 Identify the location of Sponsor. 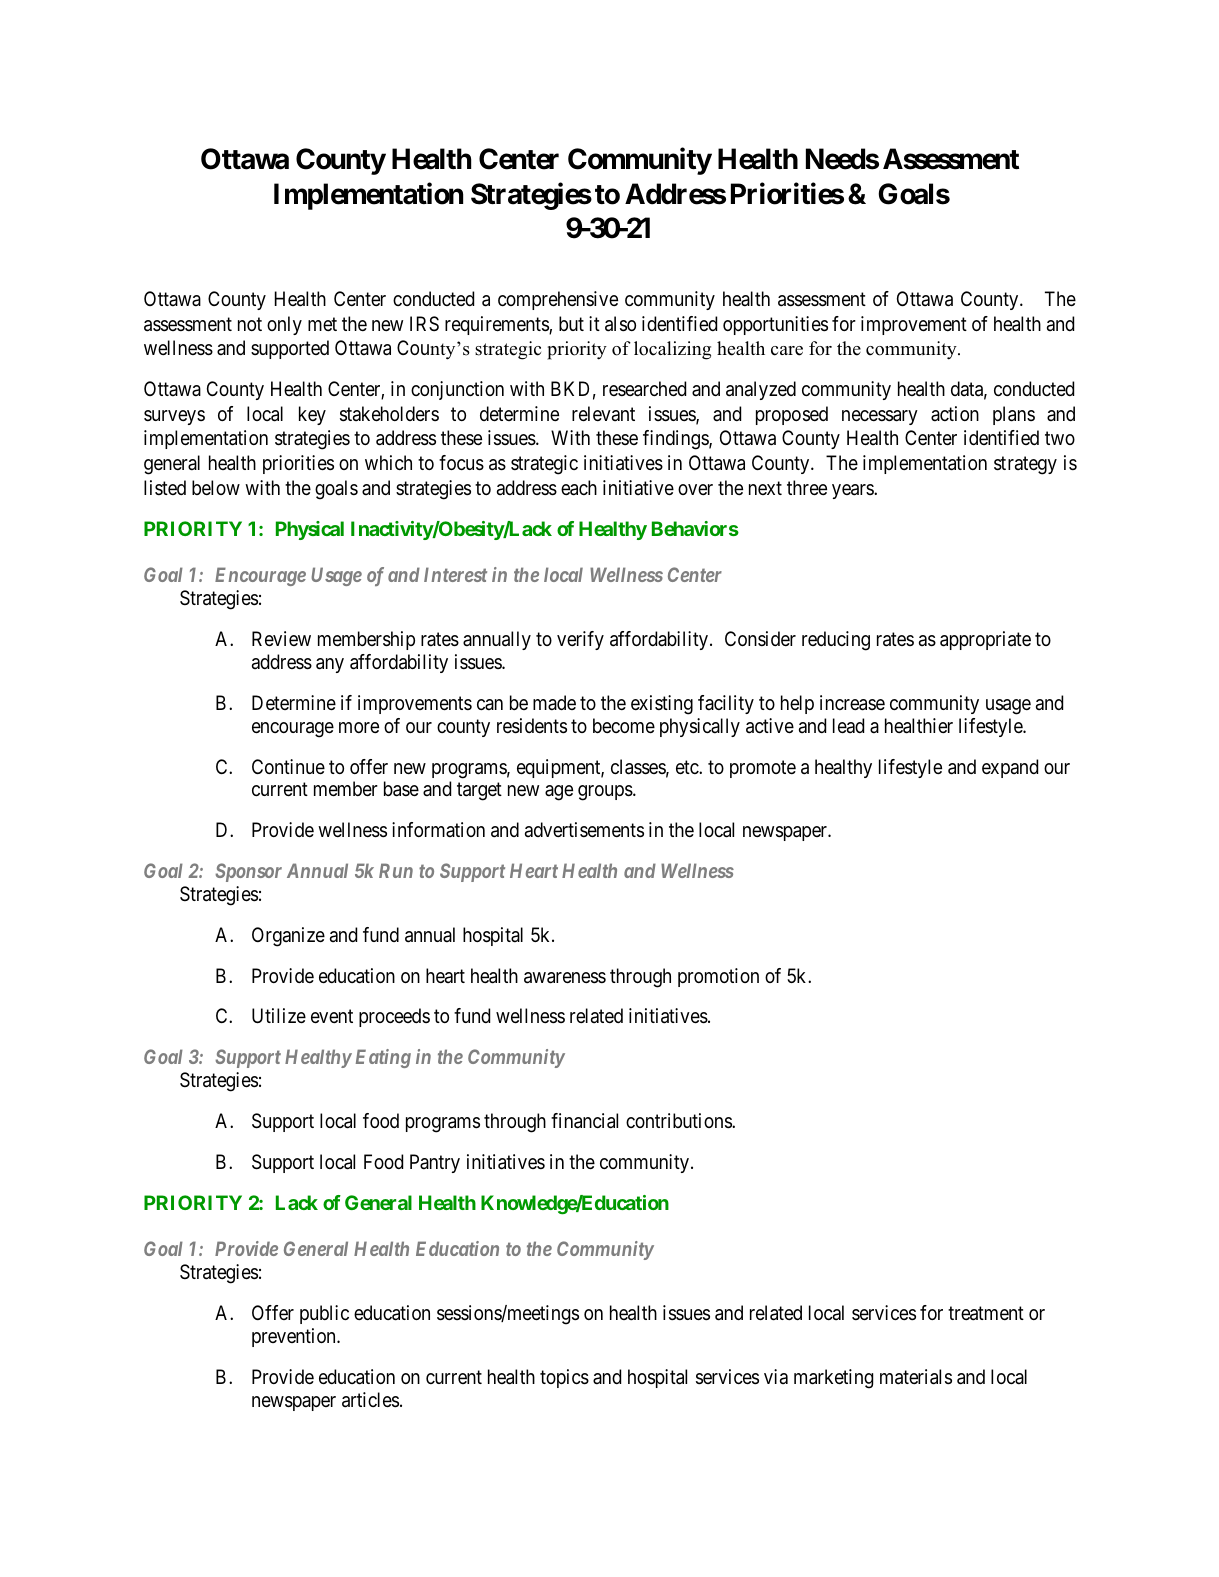
(249, 872).
